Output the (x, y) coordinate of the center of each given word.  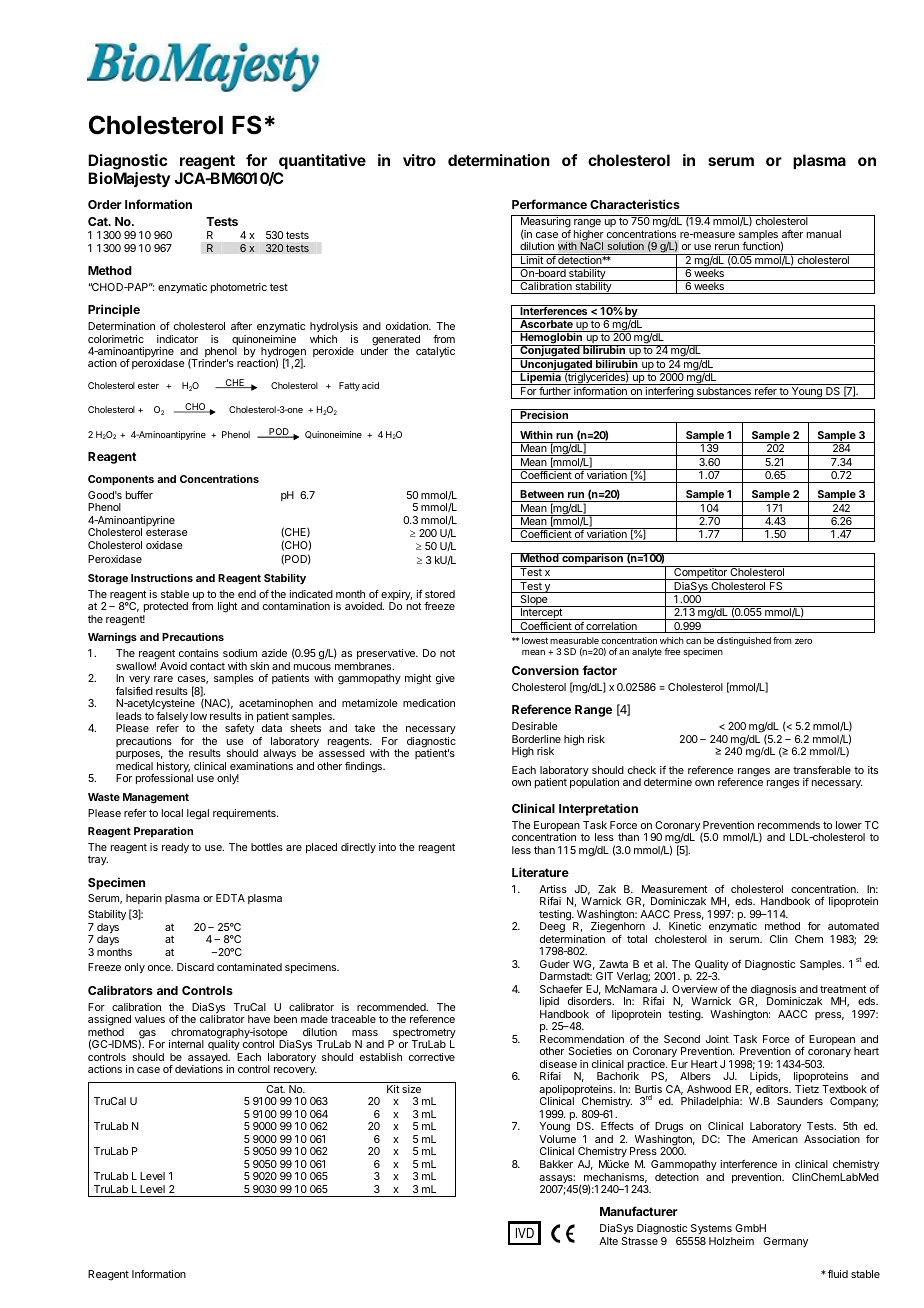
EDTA (230, 898)
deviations (199, 1069)
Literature (540, 872)
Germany (785, 1242)
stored (440, 594)
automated (853, 926)
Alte (608, 1241)
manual (824, 234)
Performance (549, 204)
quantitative (322, 161)
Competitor (700, 573)
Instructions (162, 578)
